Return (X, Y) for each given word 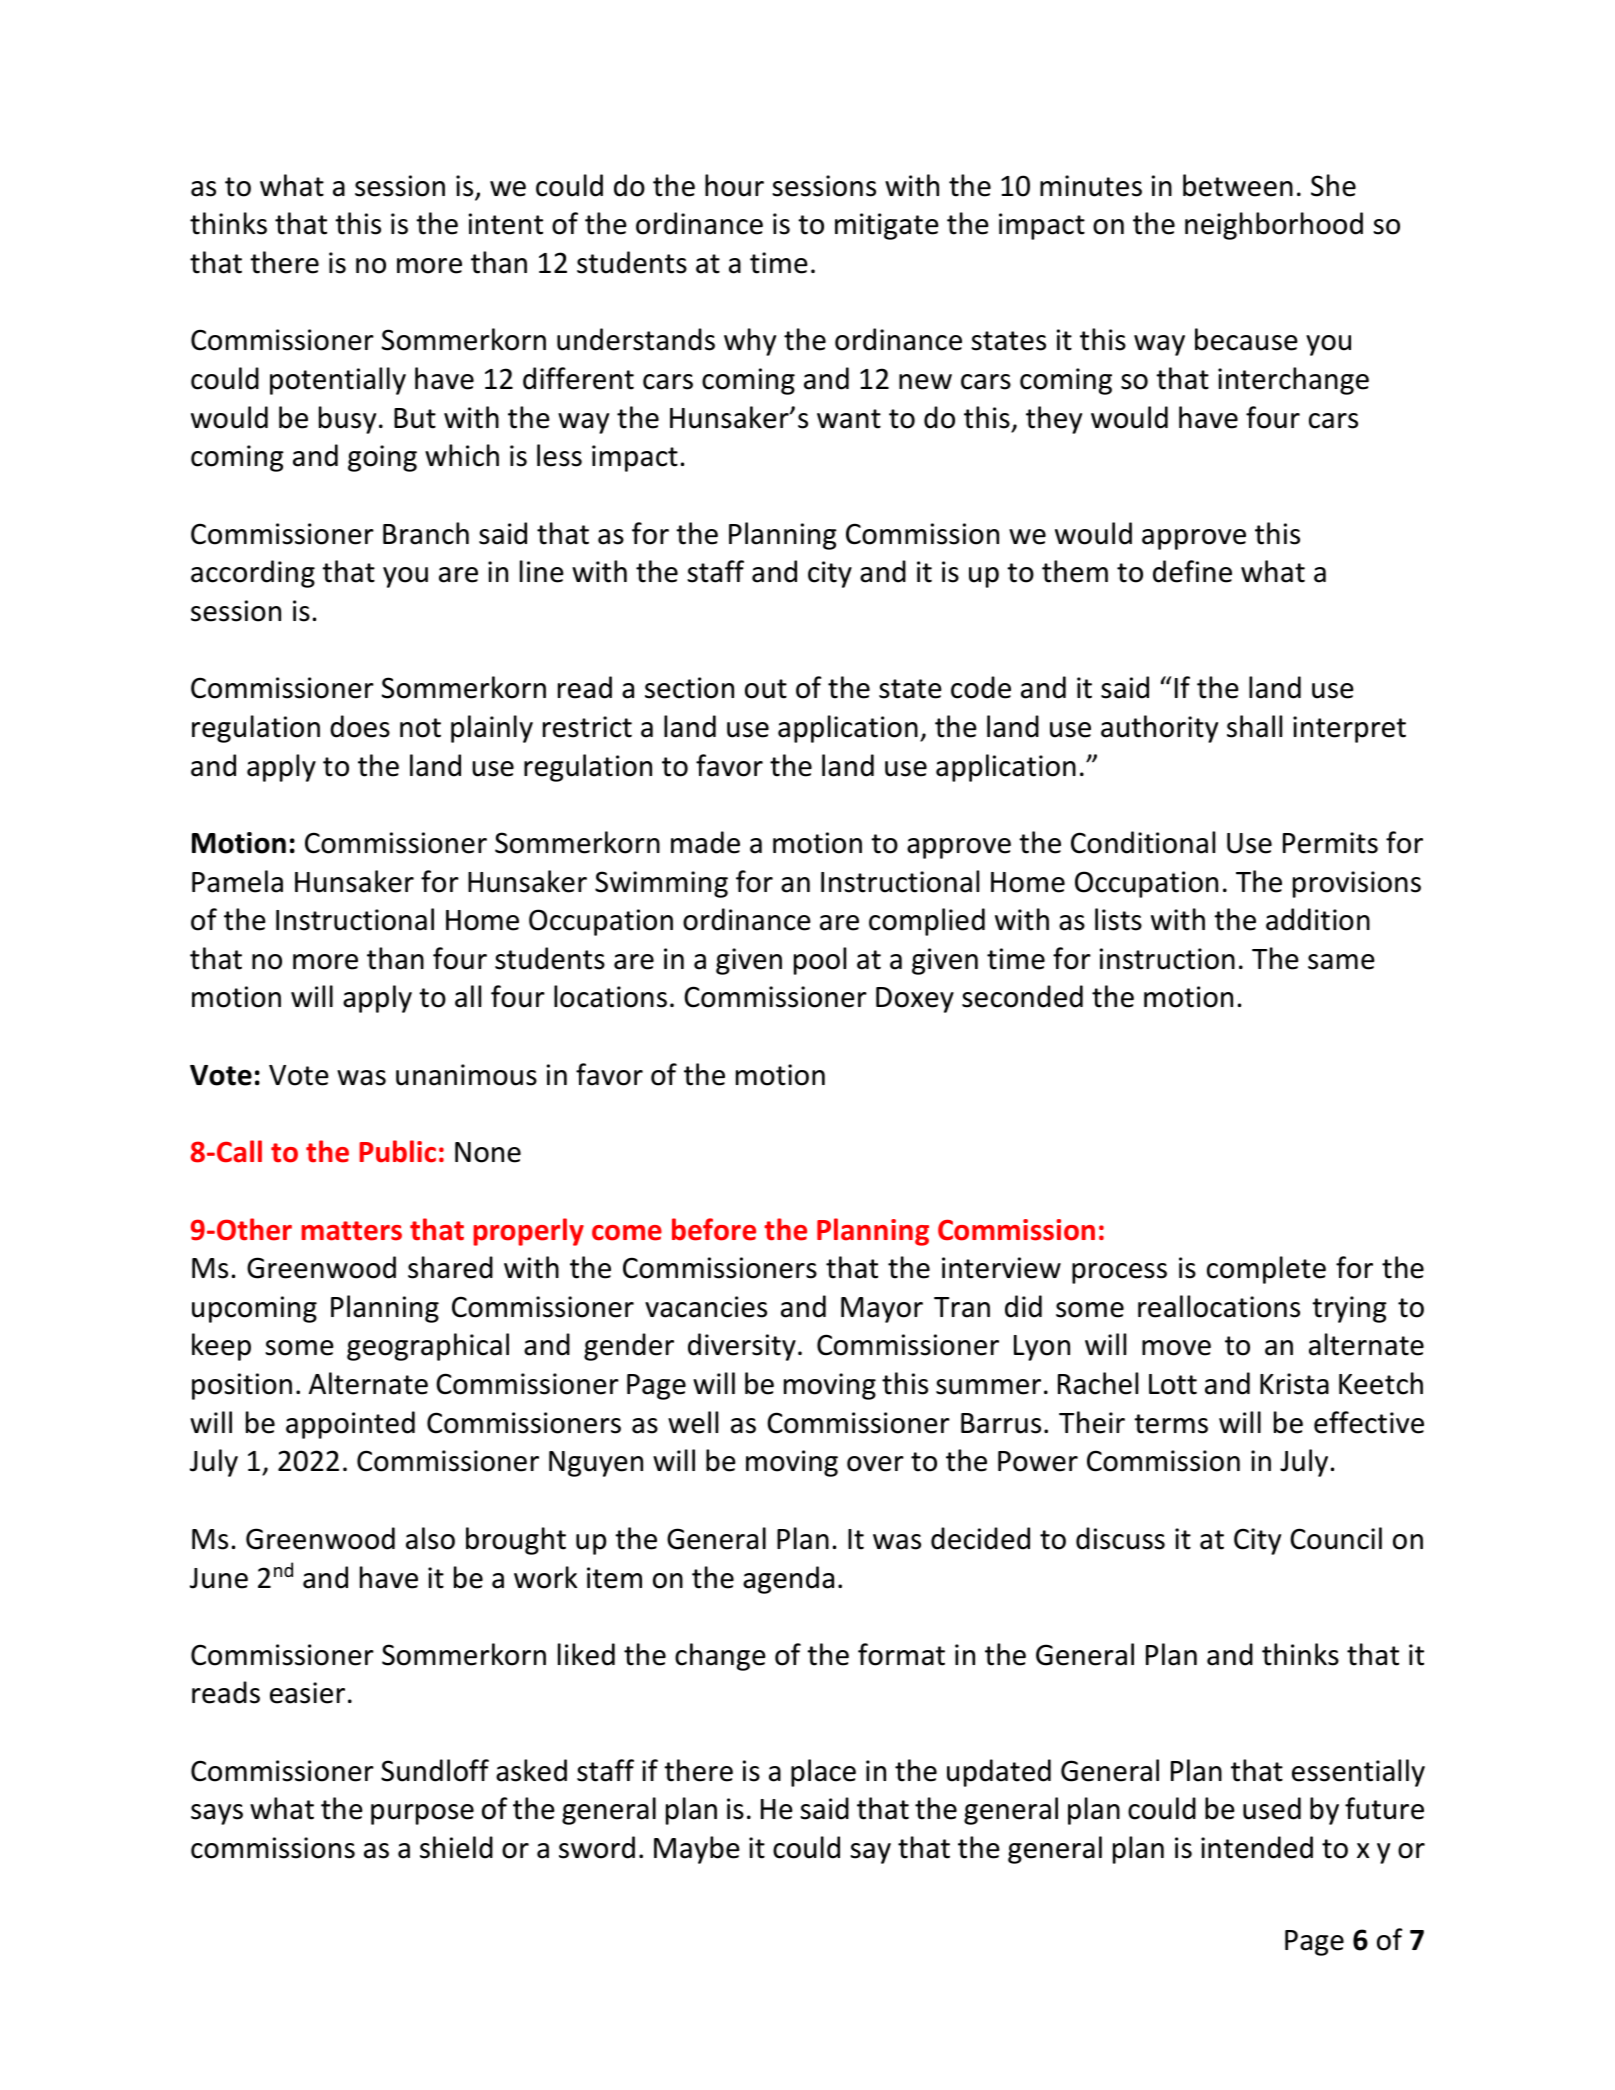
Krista (1294, 1384)
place (823, 1773)
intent (506, 224)
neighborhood (1274, 226)
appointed (350, 1425)
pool (820, 961)
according (253, 574)
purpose (422, 1814)
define (1192, 571)
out (766, 689)
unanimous (466, 1075)
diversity (742, 1347)
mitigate (887, 226)
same (1341, 962)
